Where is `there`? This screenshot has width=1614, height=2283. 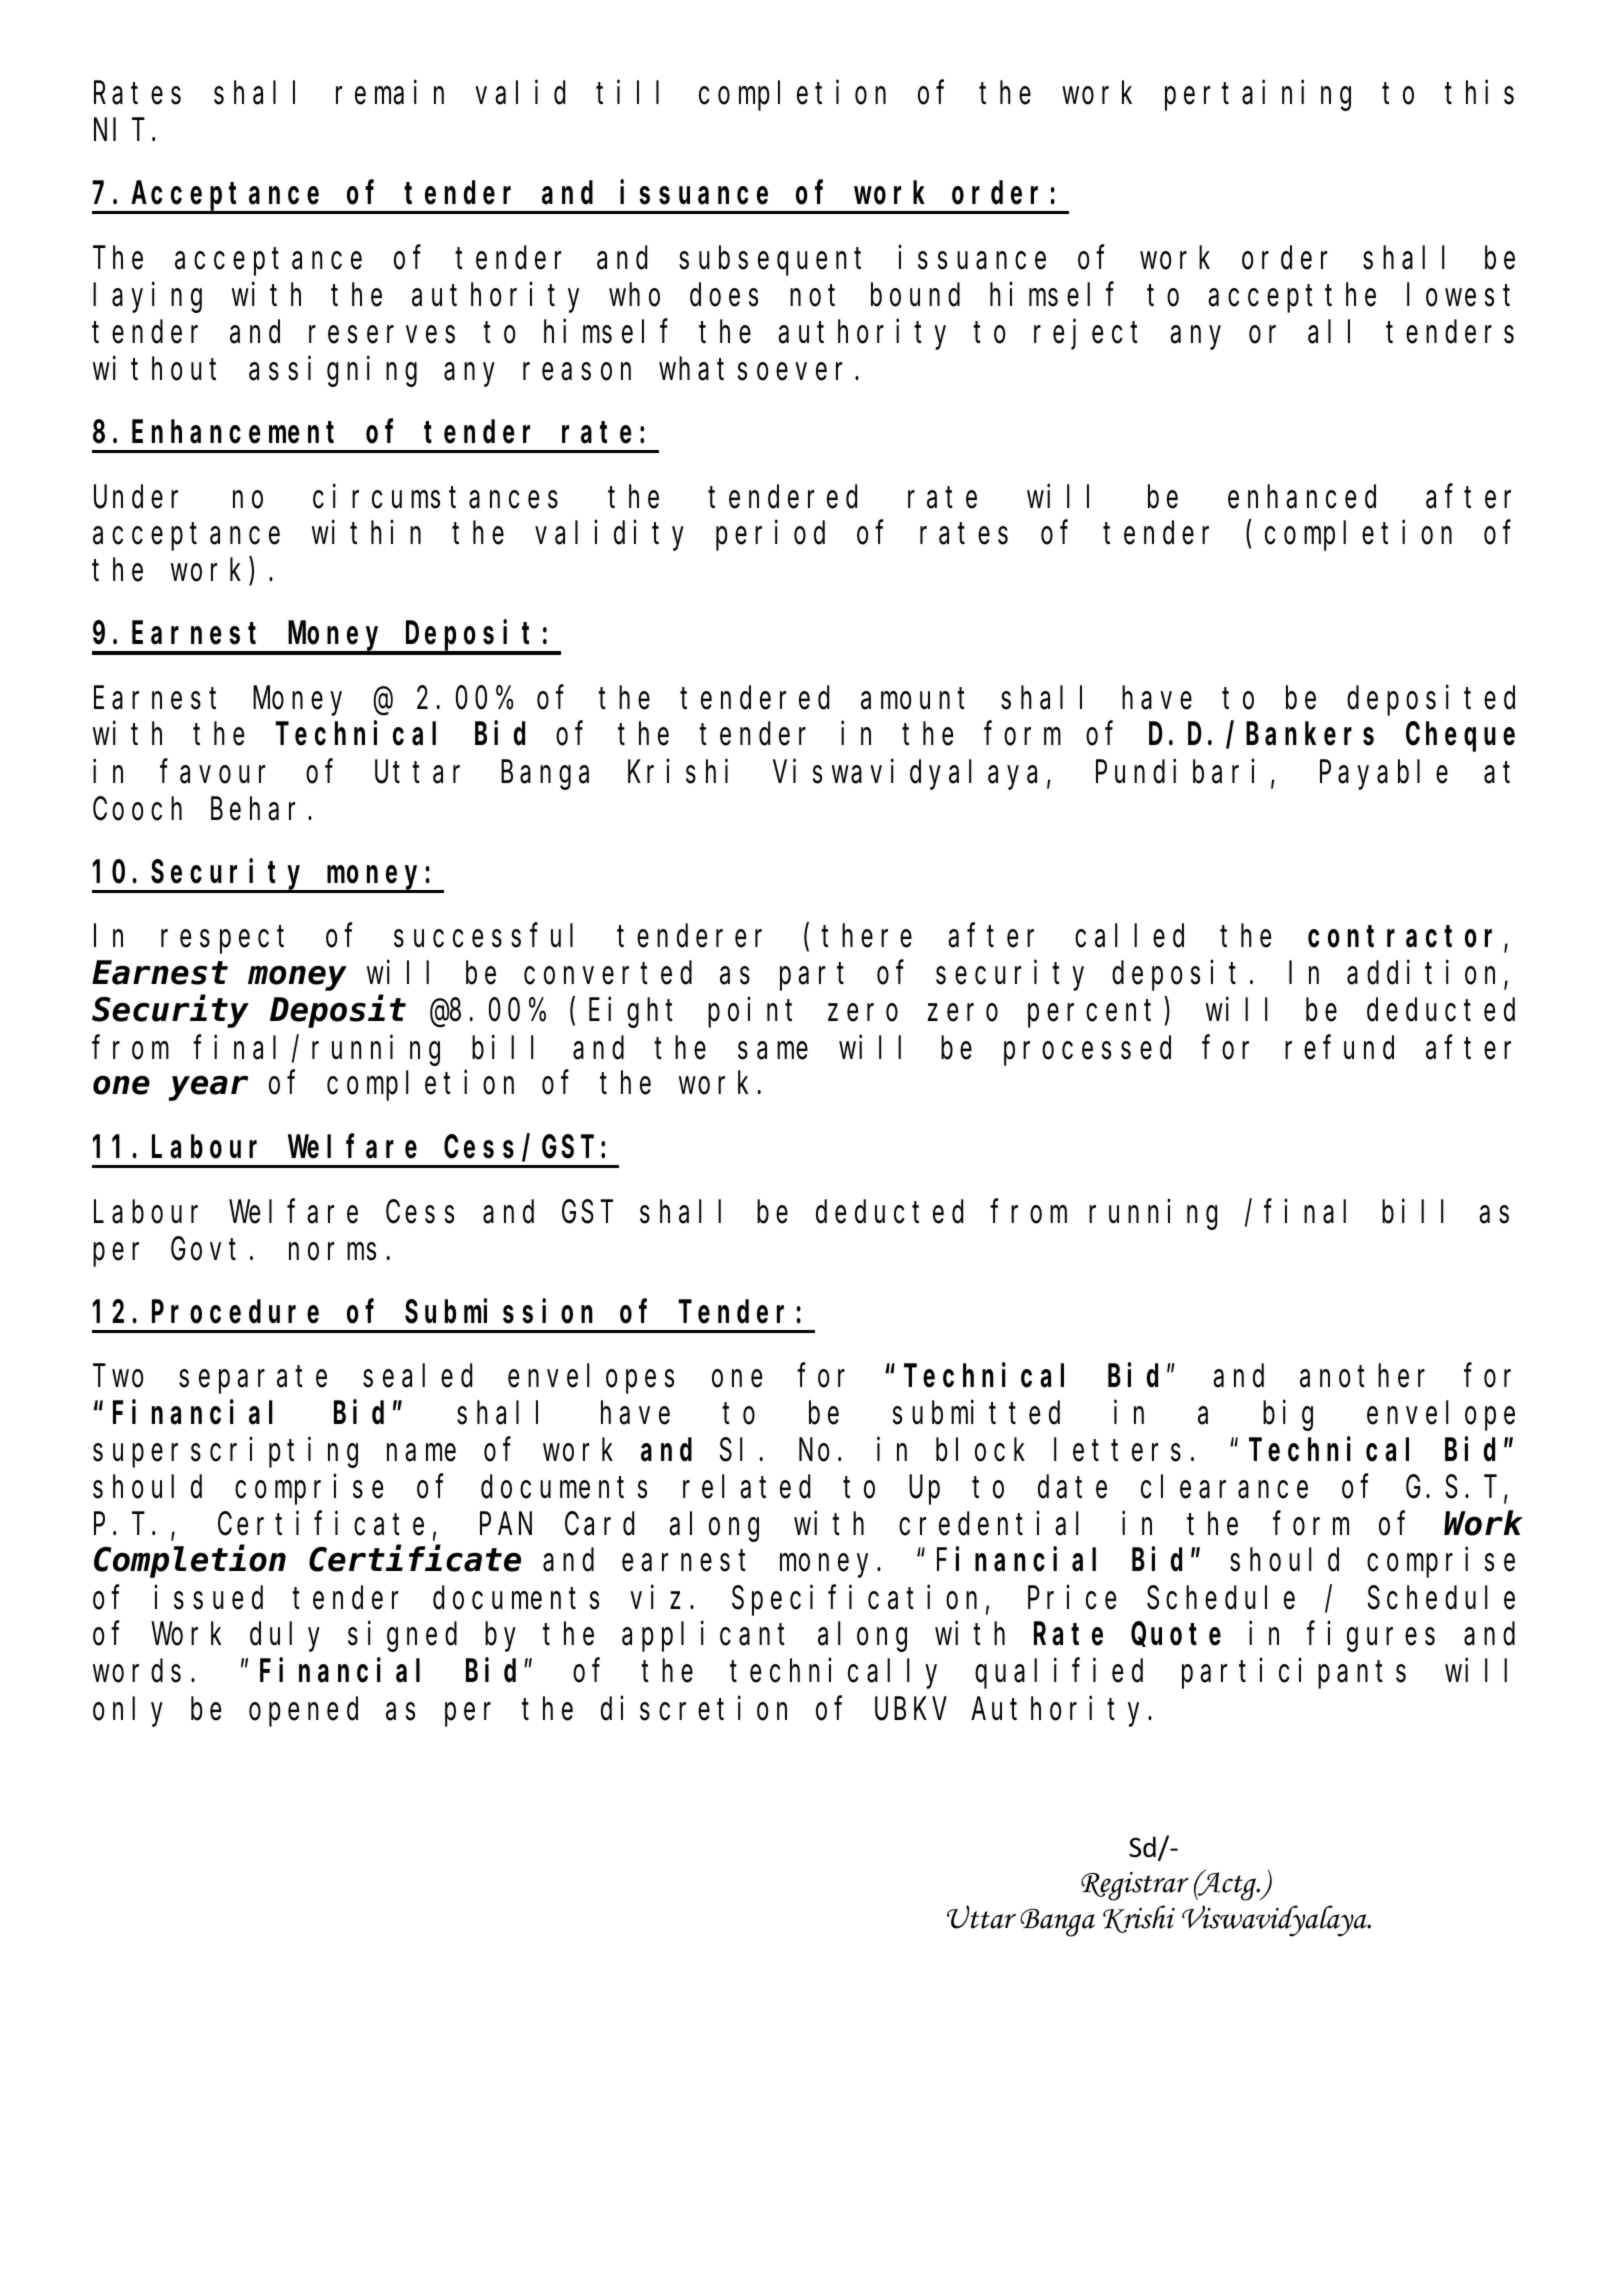 there is located at coordinates (867, 936).
